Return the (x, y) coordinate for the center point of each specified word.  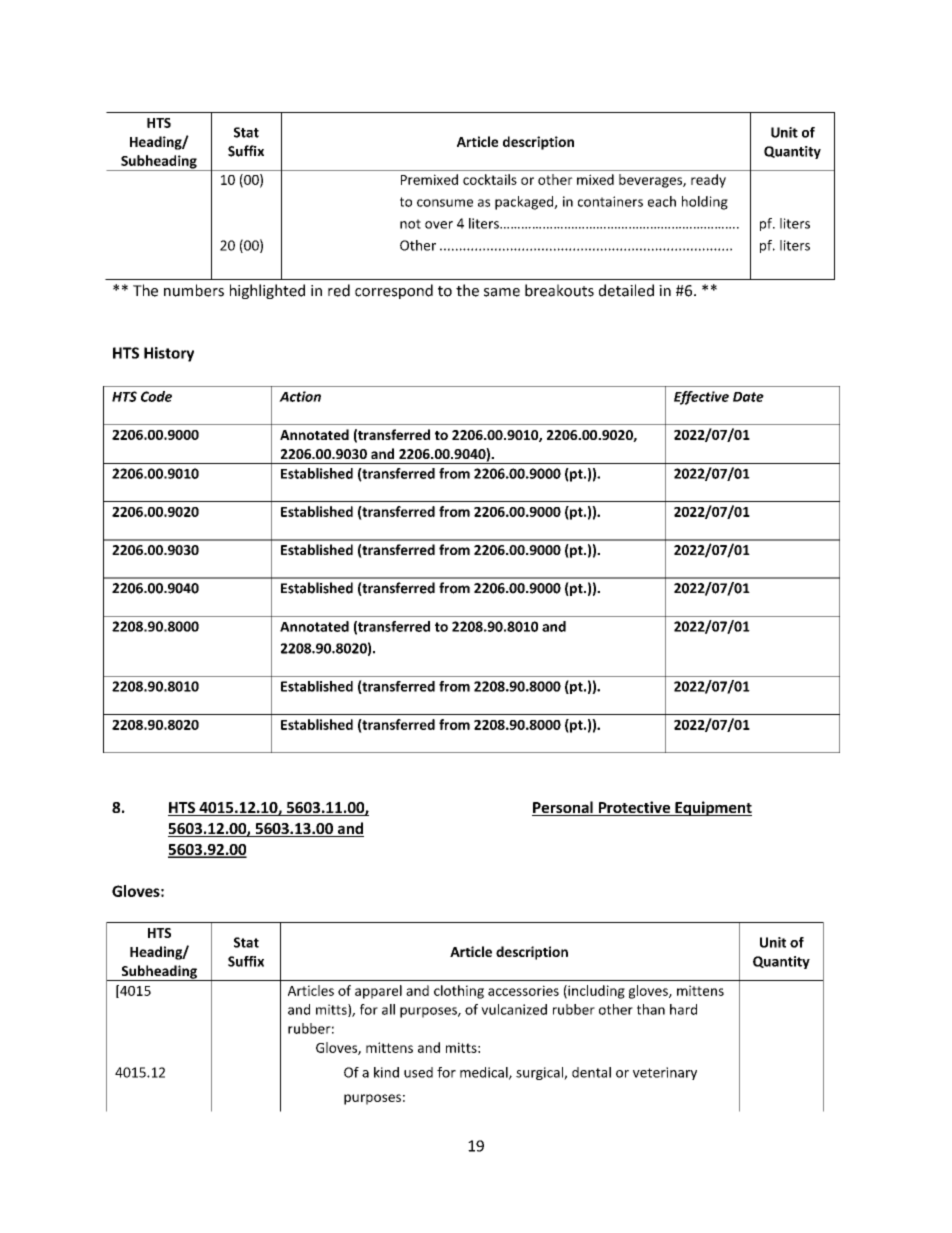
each (662, 201)
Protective (634, 808)
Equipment (712, 808)
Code (156, 396)
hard (683, 1009)
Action (300, 396)
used (418, 1072)
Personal (563, 808)
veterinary (665, 1073)
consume (445, 203)
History (169, 354)
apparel (378, 992)
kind (386, 1072)
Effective (701, 398)
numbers (194, 290)
